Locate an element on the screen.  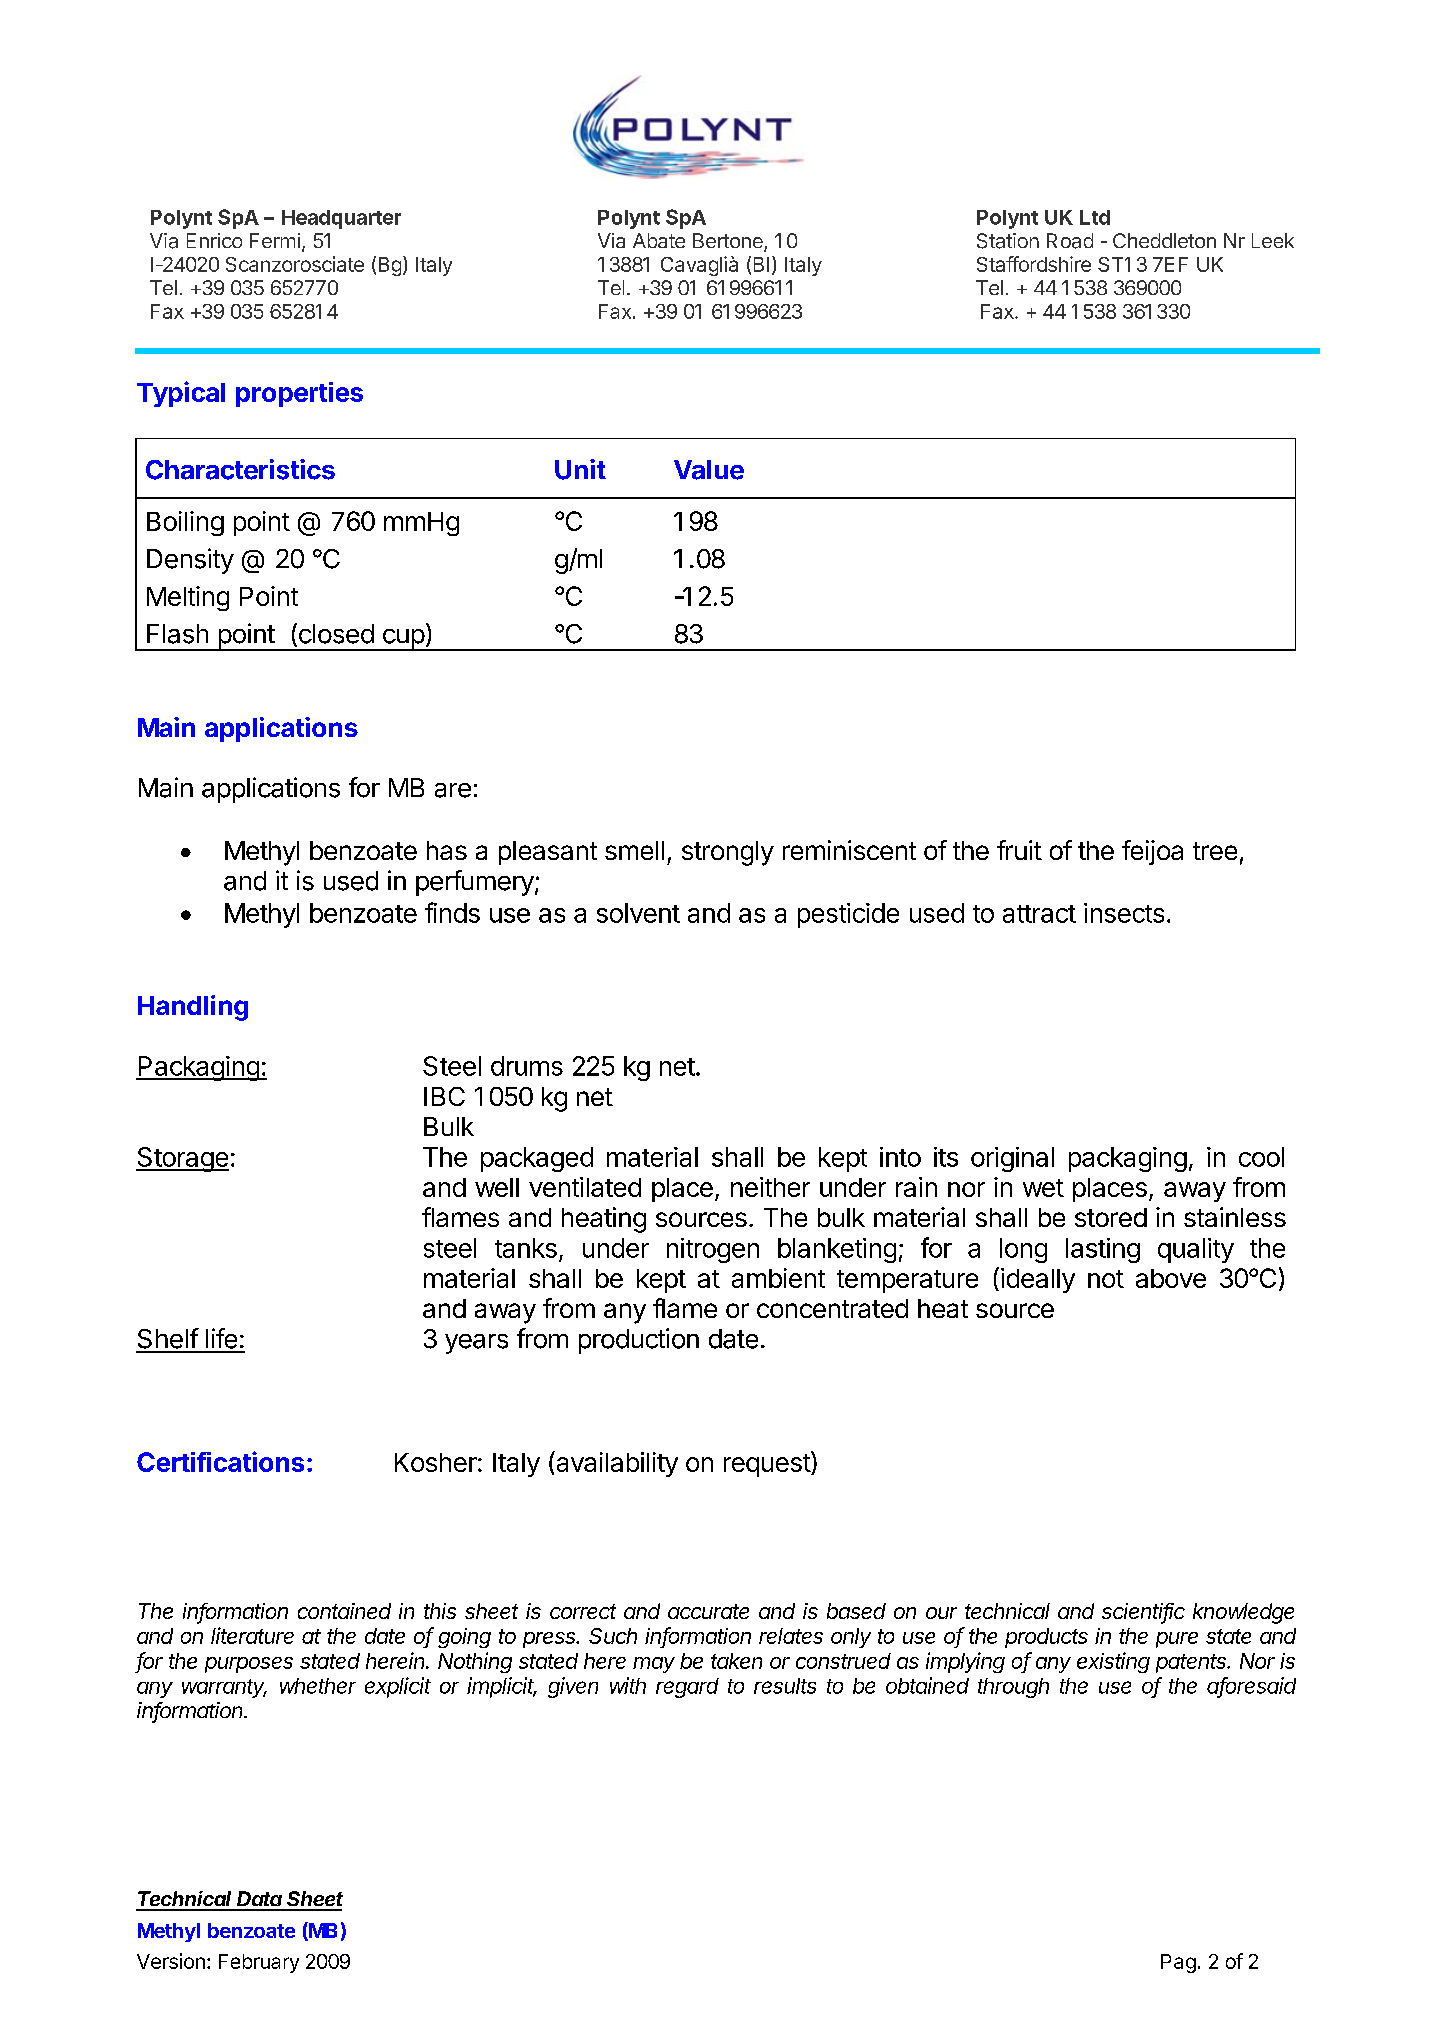
Abate is located at coordinates (659, 240).
